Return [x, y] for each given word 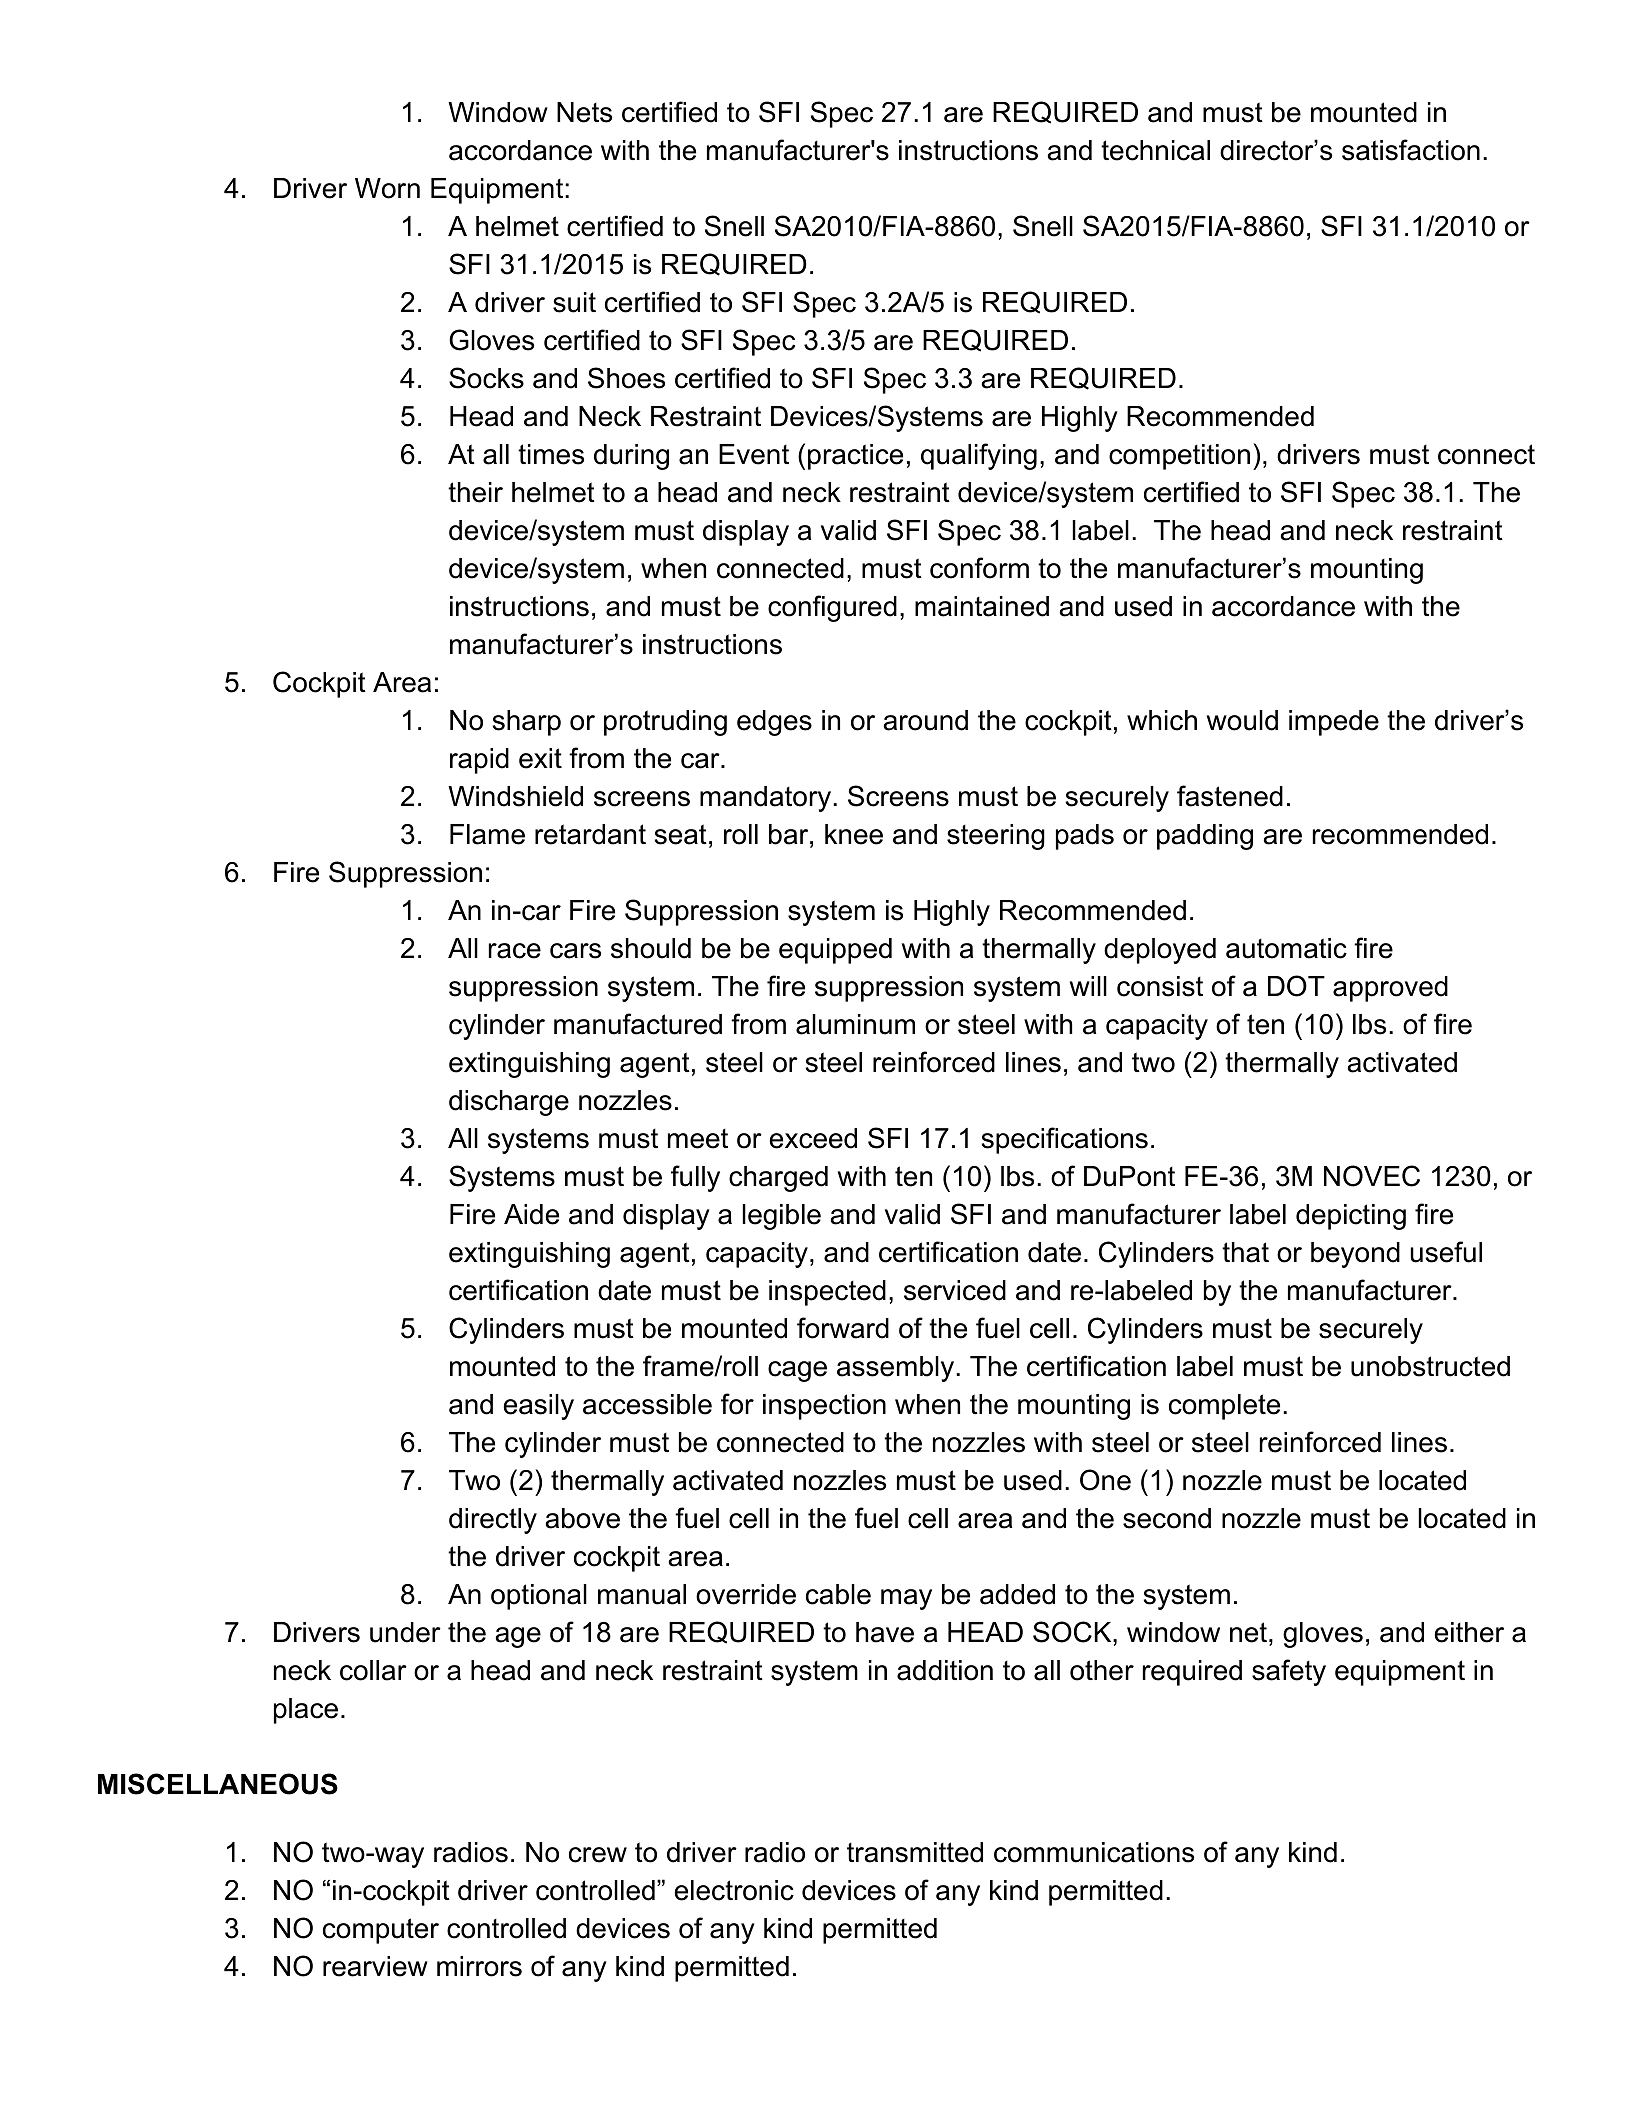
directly [493, 1521]
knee [854, 834]
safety [1289, 1672]
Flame [487, 834]
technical [1155, 150]
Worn [387, 188]
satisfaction [1411, 150]
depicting [1351, 1217]
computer [381, 1931]
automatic [1286, 948]
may [906, 1599]
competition [1179, 457]
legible [781, 1217]
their [475, 492]
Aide [531, 1214]
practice [855, 457]
